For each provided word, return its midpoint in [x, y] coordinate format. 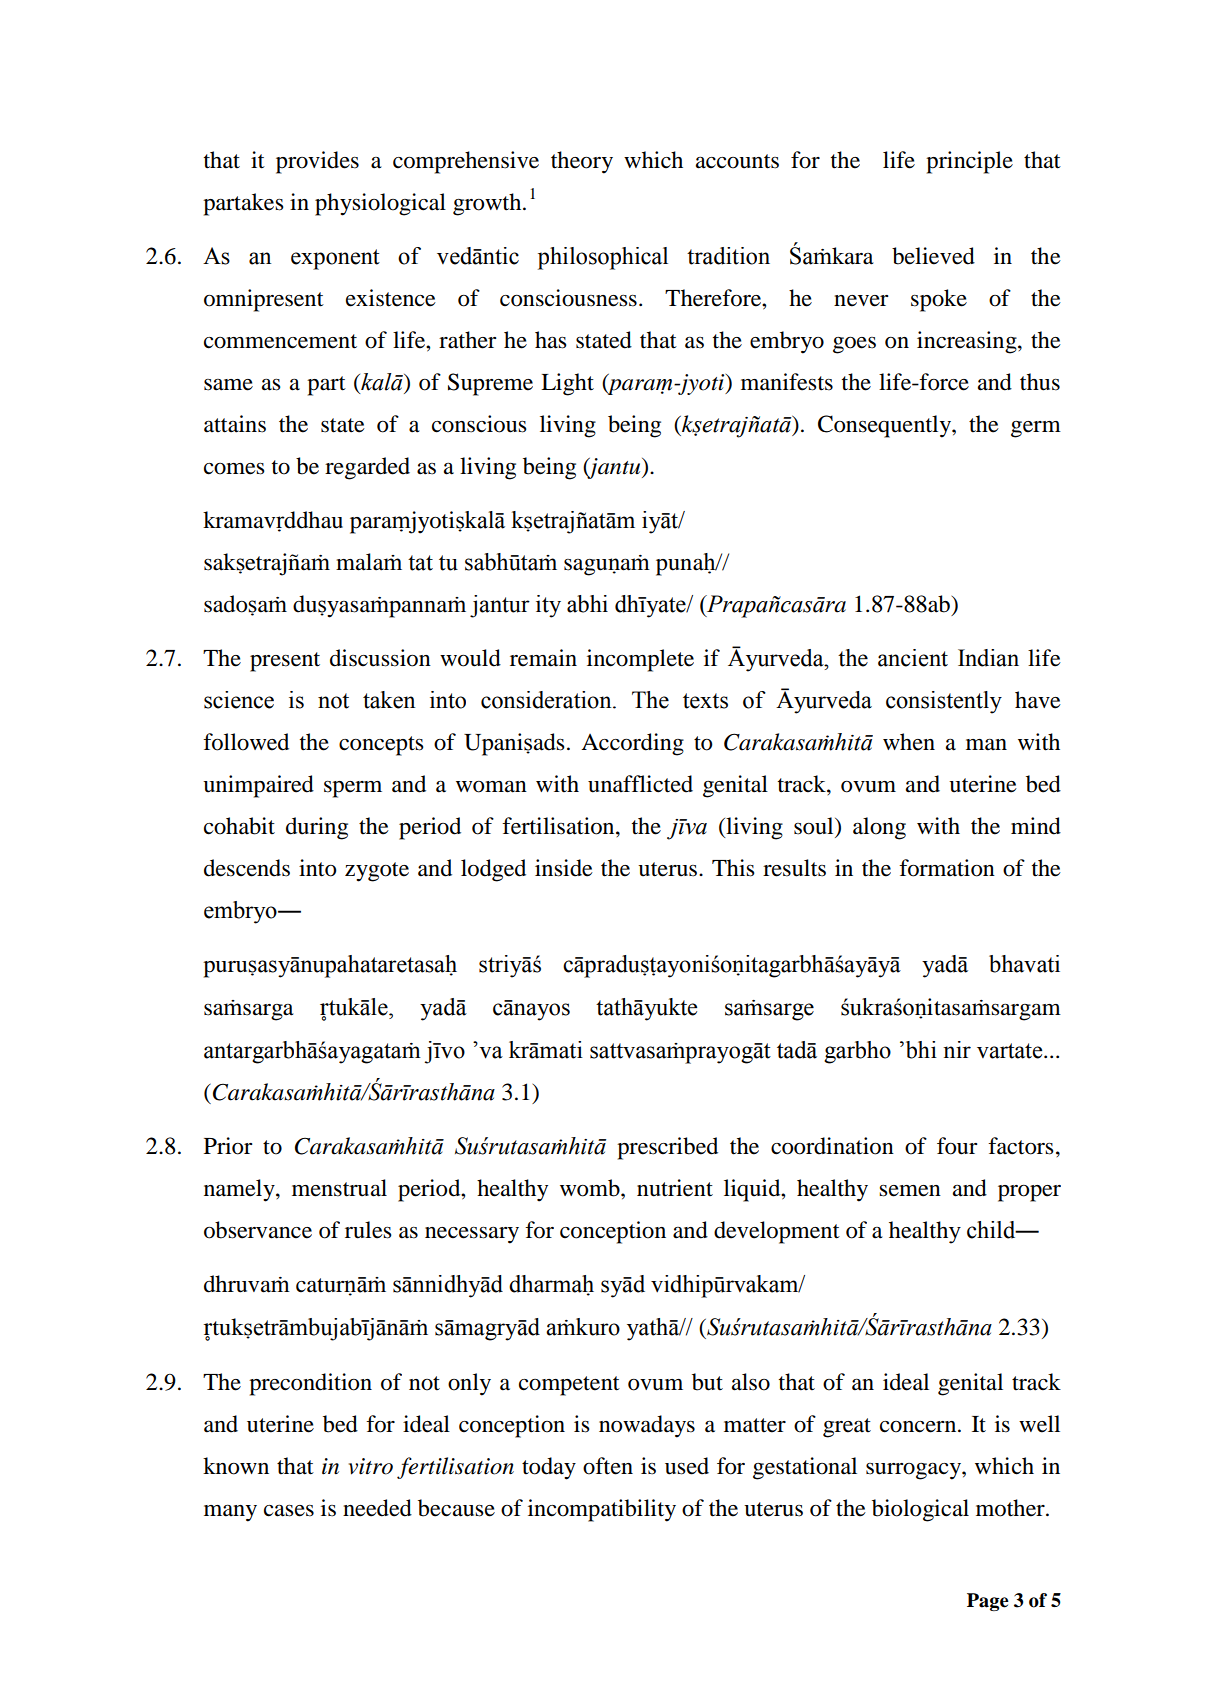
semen [910, 1191]
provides [317, 162]
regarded [367, 468]
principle [969, 162]
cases [289, 1511]
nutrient [675, 1188]
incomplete [640, 660]
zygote [377, 872]
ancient [913, 658]
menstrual [339, 1188]
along [879, 828]
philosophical [603, 258]
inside [564, 868]
